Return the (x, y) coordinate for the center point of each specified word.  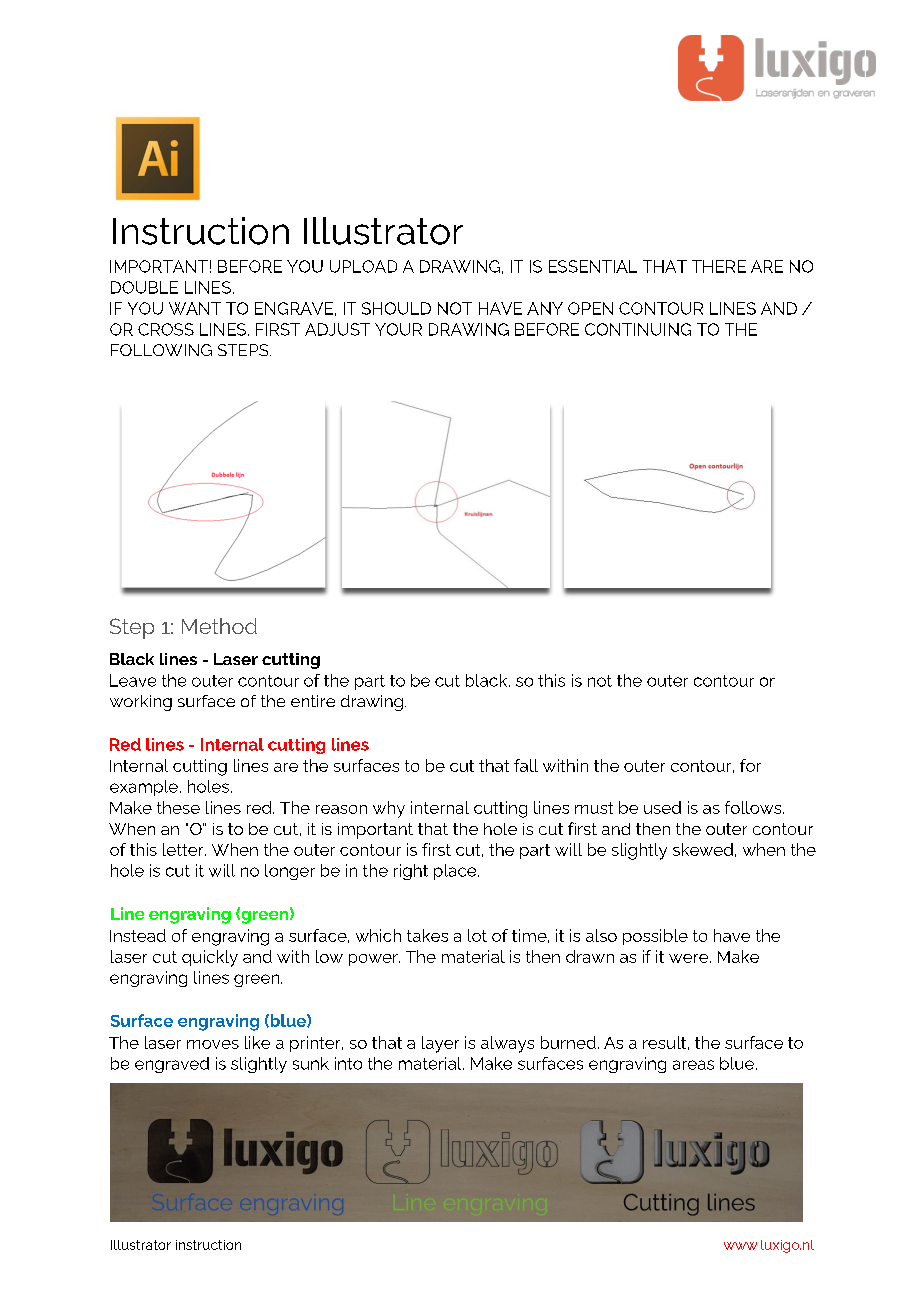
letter (184, 849)
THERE (719, 266)
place (456, 872)
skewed (703, 849)
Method (219, 626)
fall (526, 765)
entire (313, 701)
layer (440, 1044)
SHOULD (396, 308)
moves (213, 1044)
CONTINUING (638, 329)
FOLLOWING (161, 350)
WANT (195, 308)
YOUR (398, 329)
